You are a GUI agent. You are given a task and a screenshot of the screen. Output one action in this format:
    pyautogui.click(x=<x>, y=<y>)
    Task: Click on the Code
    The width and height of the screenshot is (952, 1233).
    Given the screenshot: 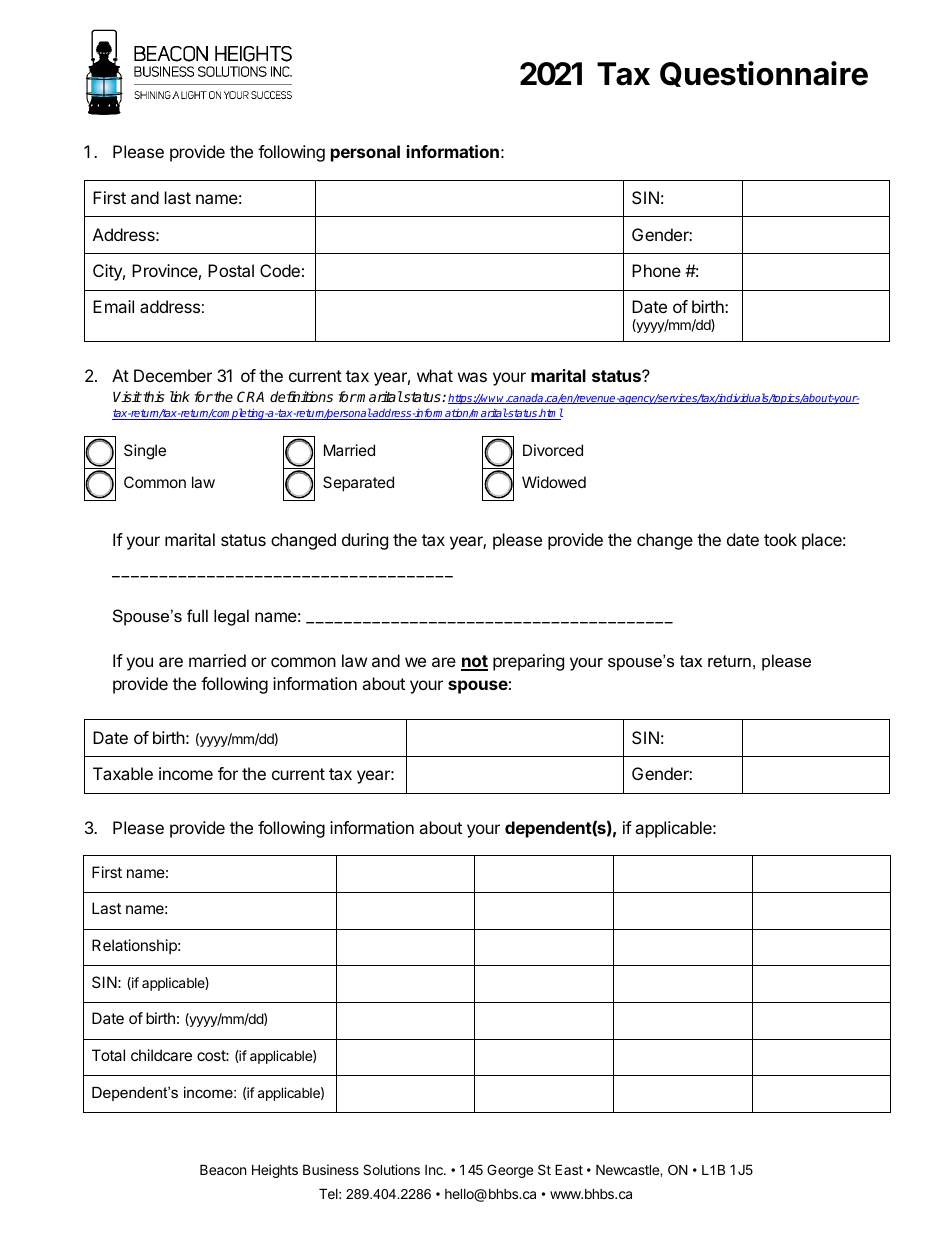 What is the action you would take?
    pyautogui.click(x=280, y=270)
